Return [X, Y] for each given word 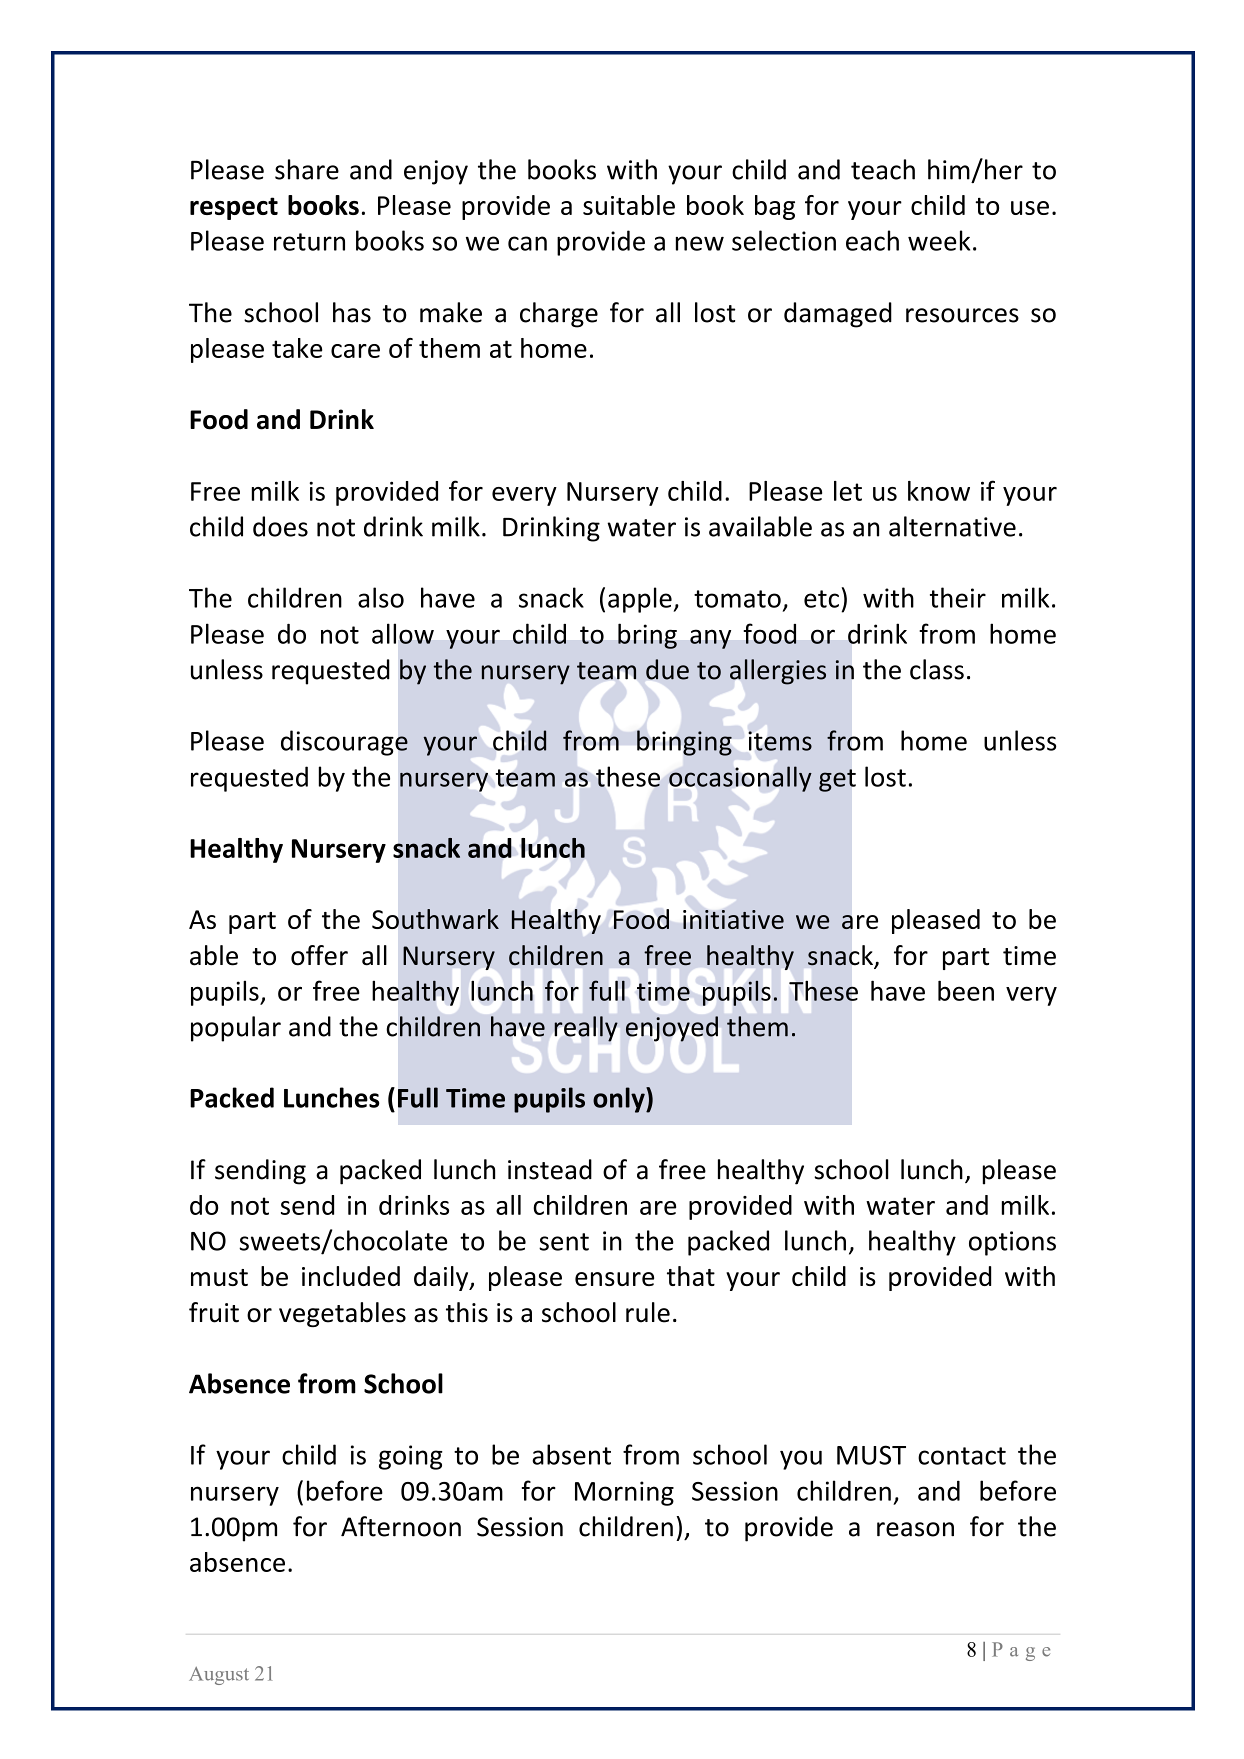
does [280, 526]
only [620, 1100]
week [939, 240]
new [700, 243]
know [939, 491]
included [351, 1276]
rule [648, 1312]
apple [641, 600]
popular [236, 1029]
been [966, 990]
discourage [344, 743]
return [309, 242]
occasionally [740, 779]
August [219, 1676]
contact [962, 1456]
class [937, 669]
